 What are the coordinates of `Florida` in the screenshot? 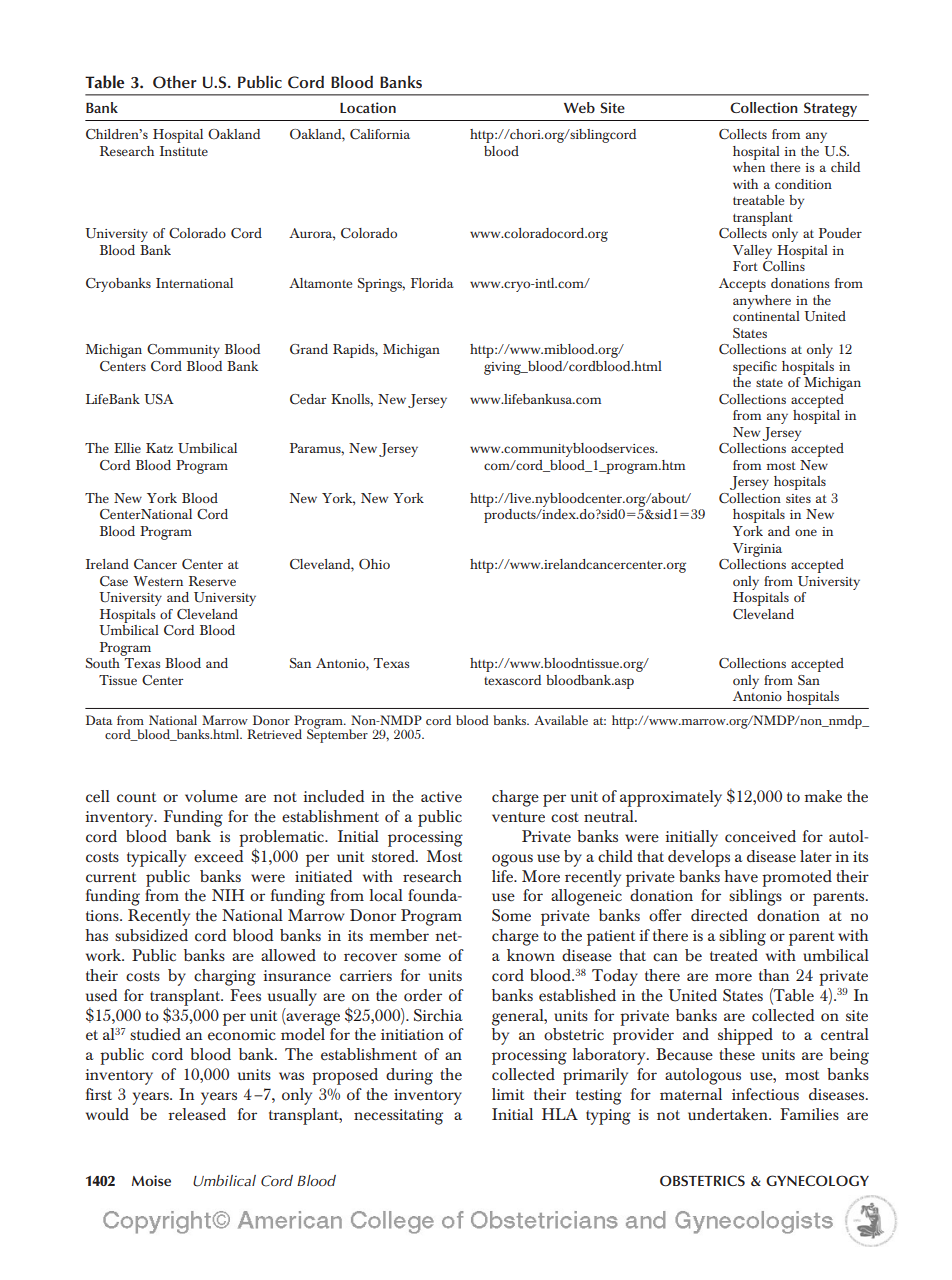 It's located at (432, 283).
